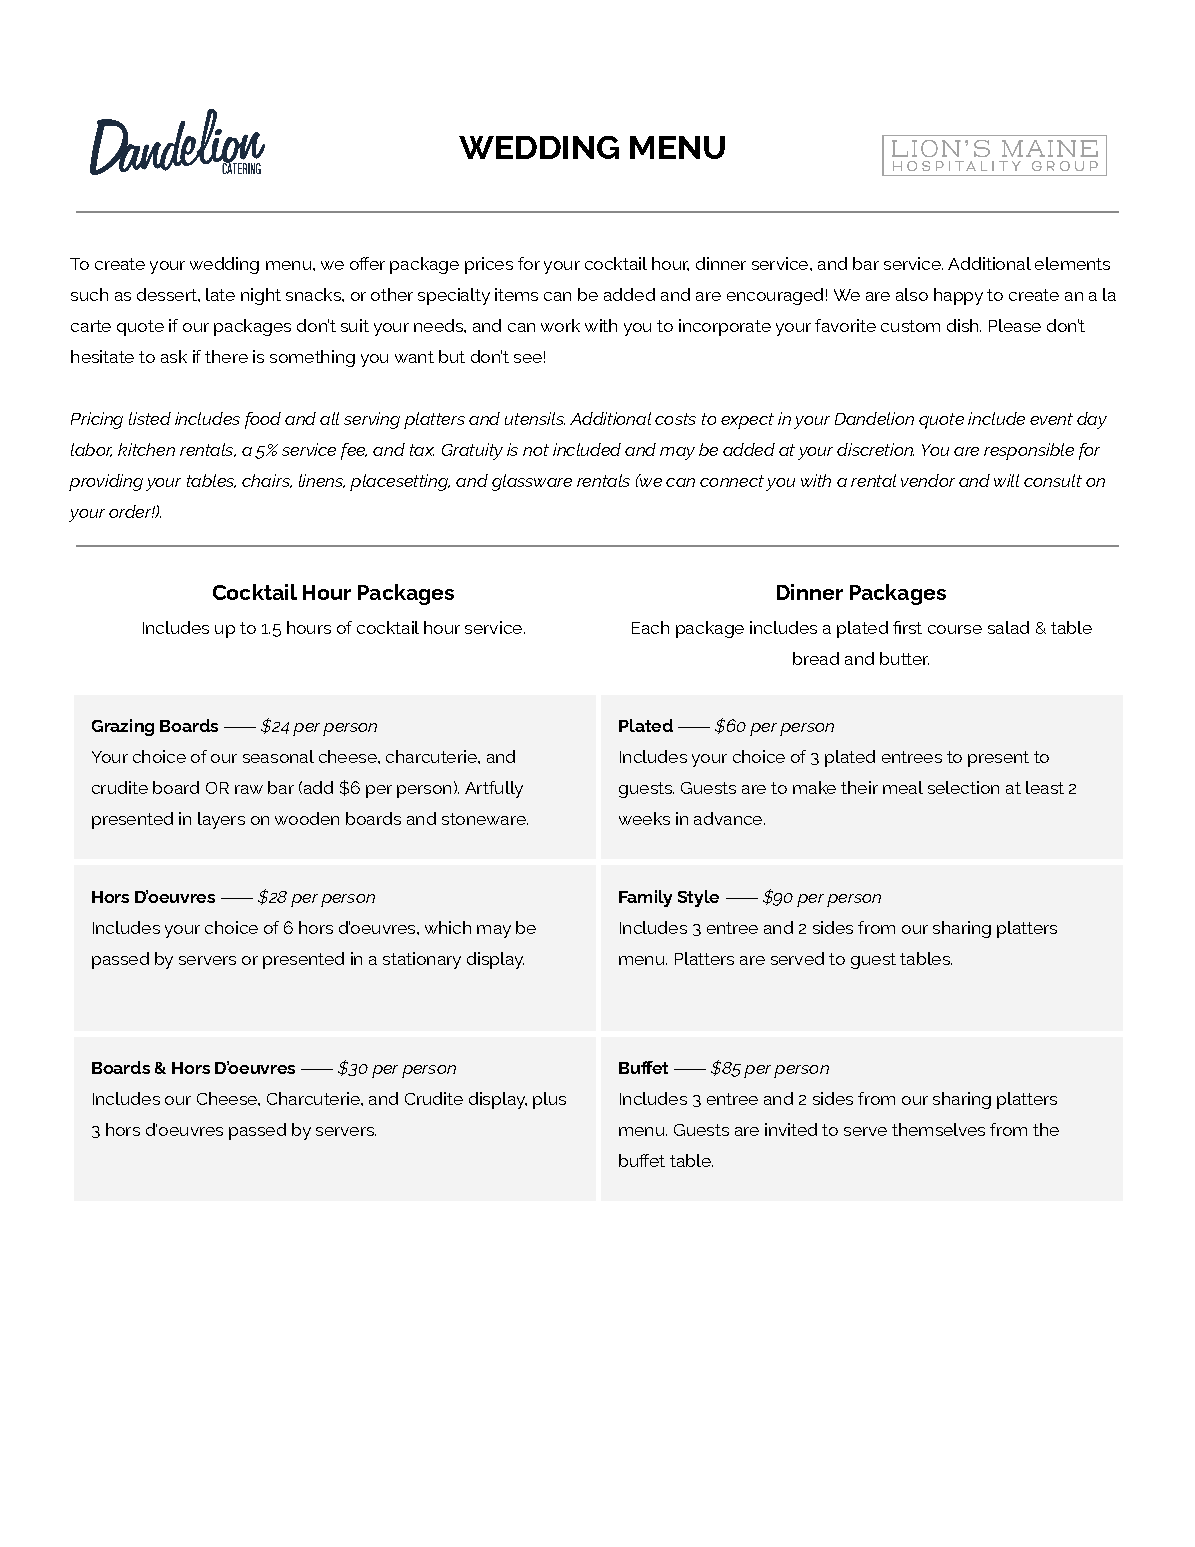 The width and height of the screenshot is (1195, 1547). Describe the element at coordinates (963, 787) in the screenshot. I see `selection` at that location.
